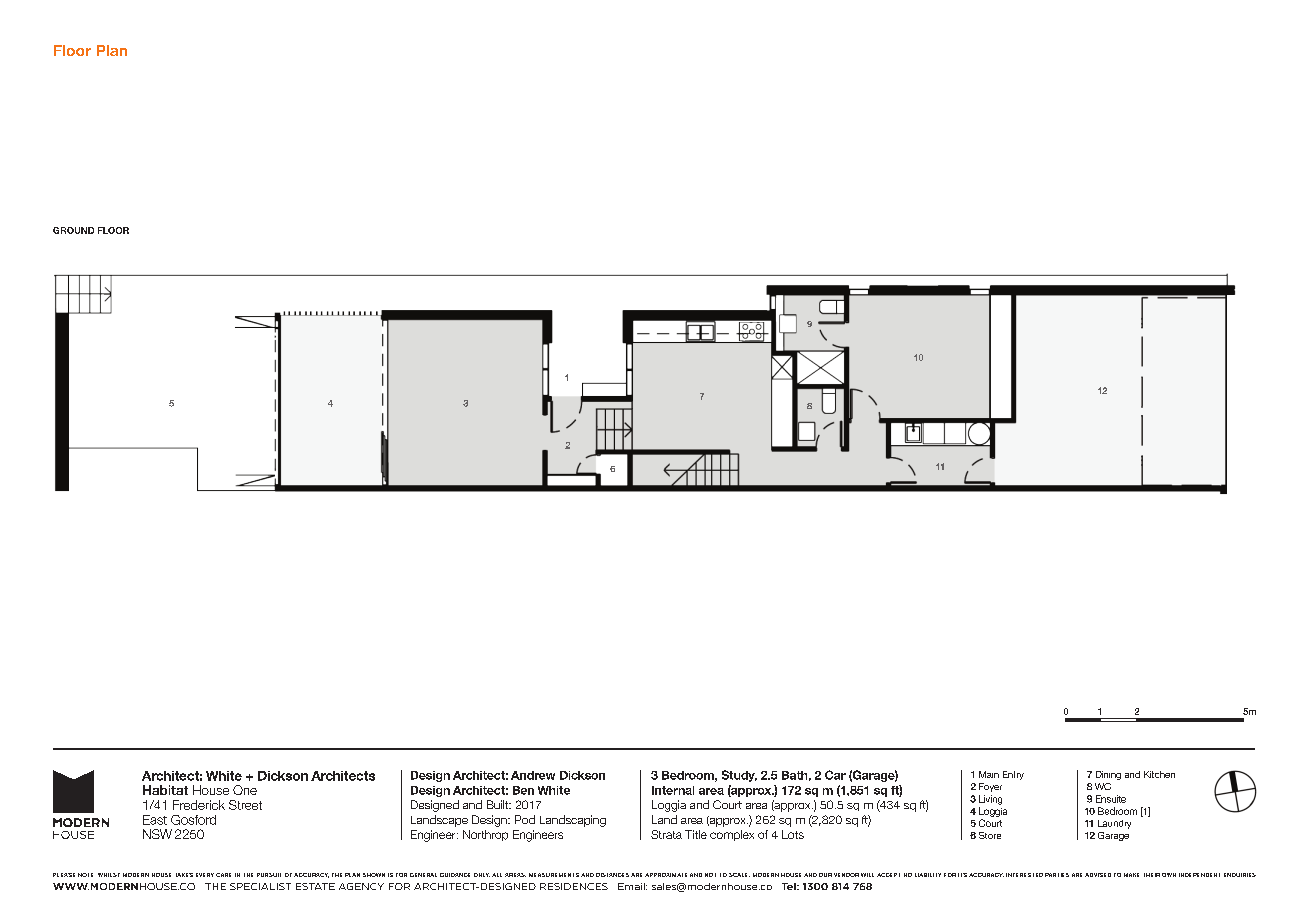 The height and width of the screenshot is (924, 1308). I want to click on Study, so click(739, 776).
